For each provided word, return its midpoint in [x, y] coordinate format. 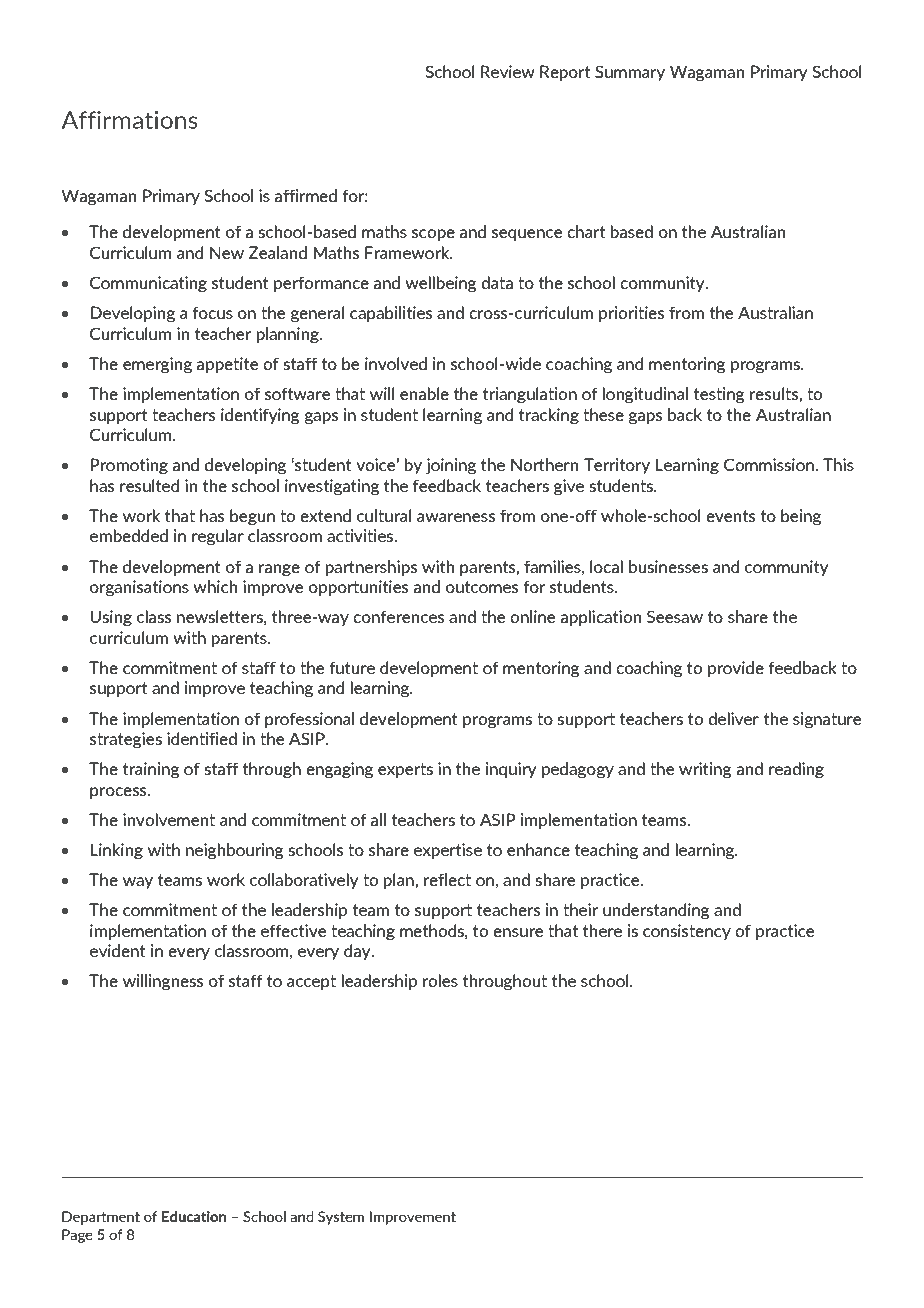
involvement [169, 819]
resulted [149, 485]
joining [451, 466]
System [341, 1218]
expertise [448, 851]
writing [705, 770]
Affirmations [129, 120]
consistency [687, 932]
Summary [630, 73]
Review [508, 71]
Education [194, 1216]
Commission [770, 464]
